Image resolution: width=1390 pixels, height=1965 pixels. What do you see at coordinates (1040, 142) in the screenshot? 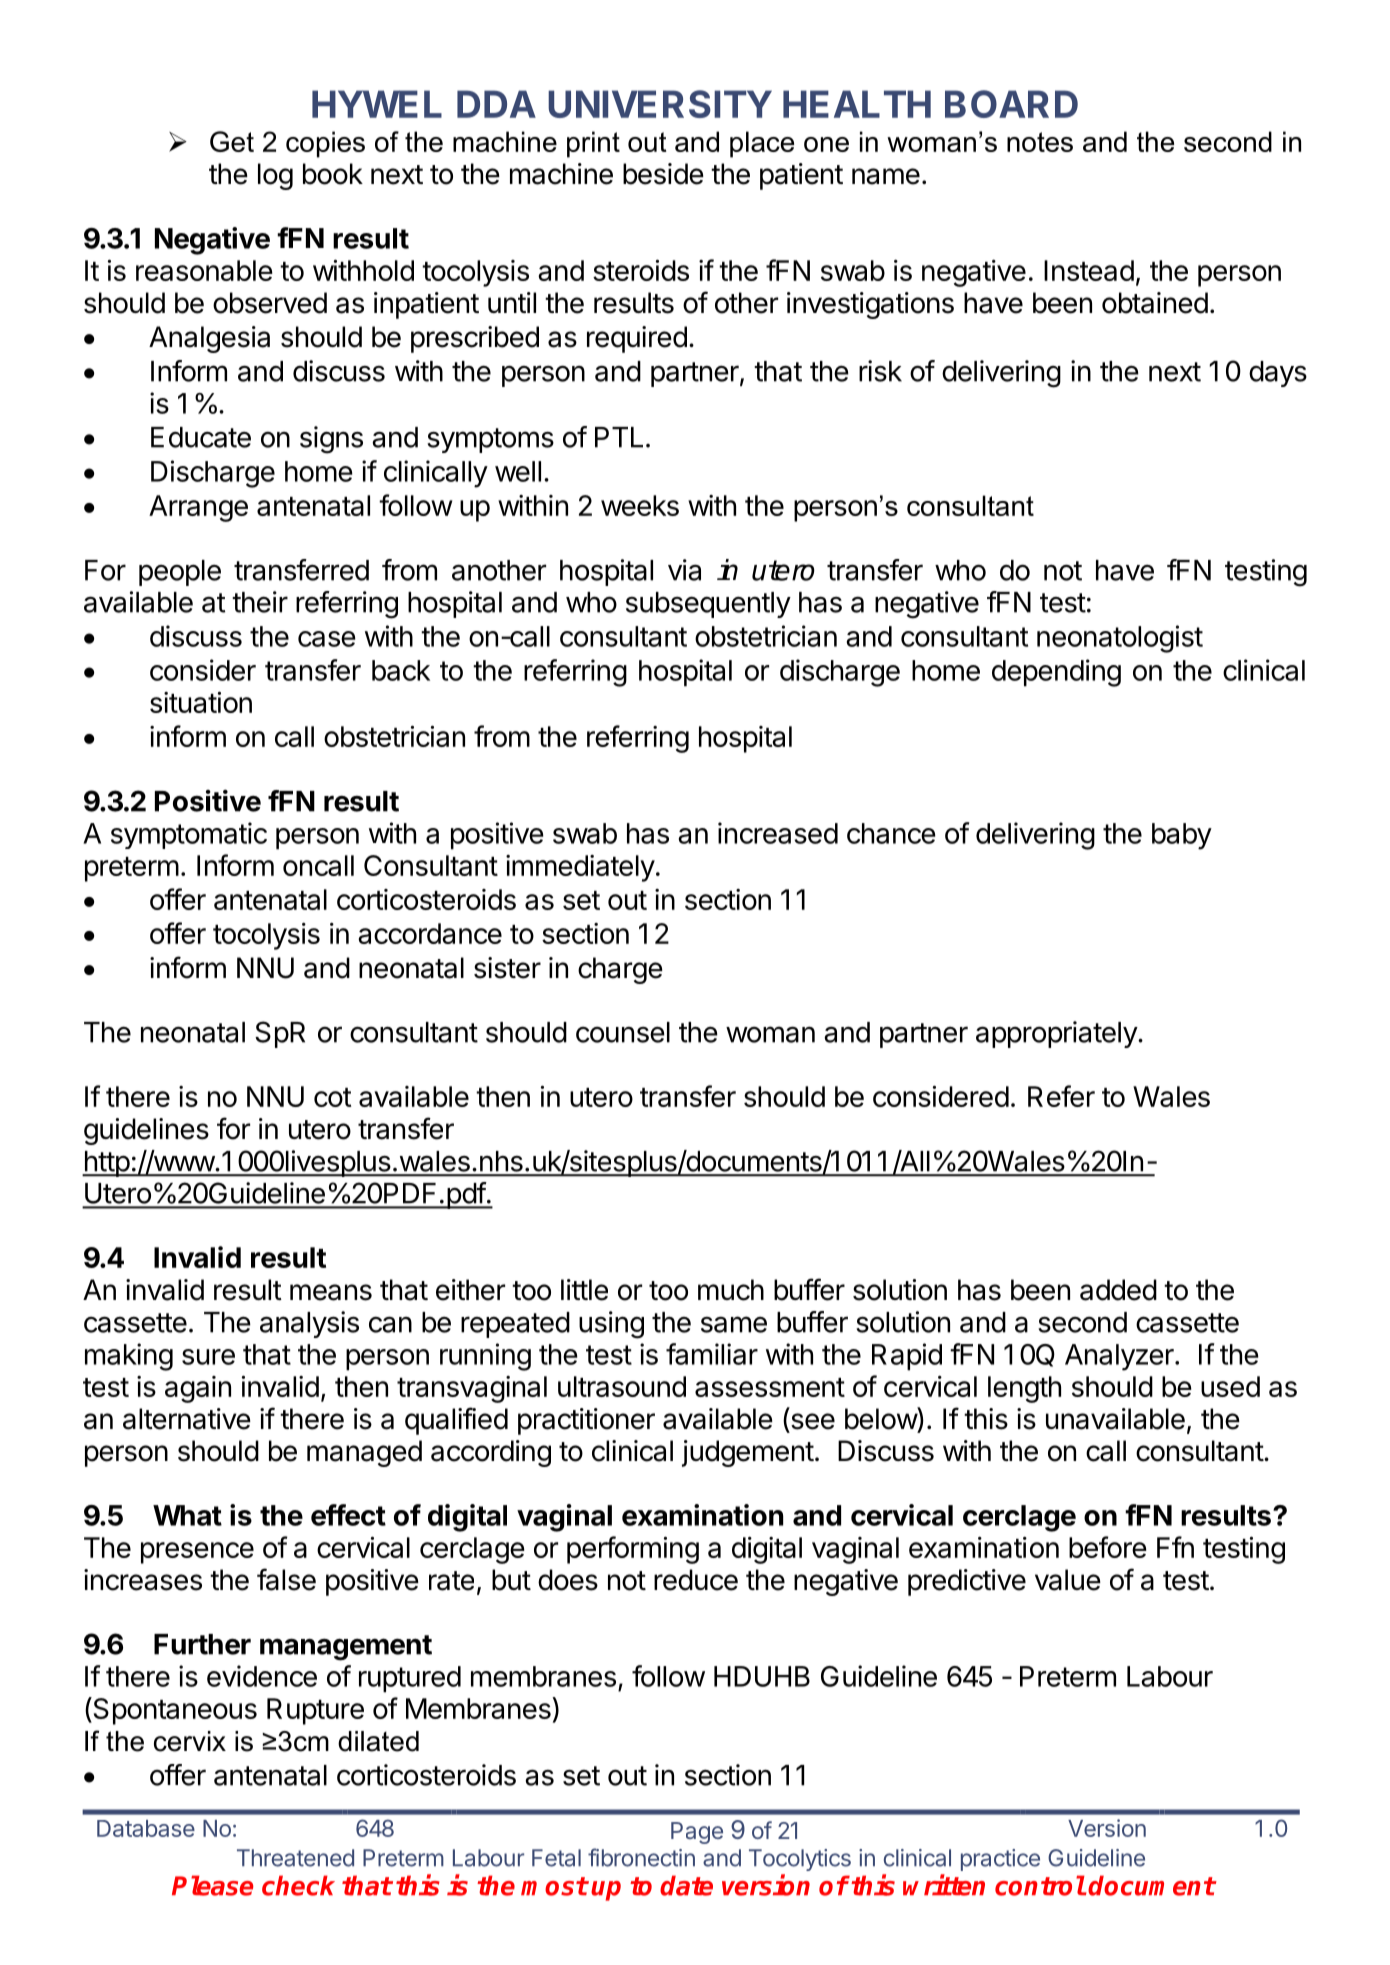
I see `notes` at bounding box center [1040, 142].
